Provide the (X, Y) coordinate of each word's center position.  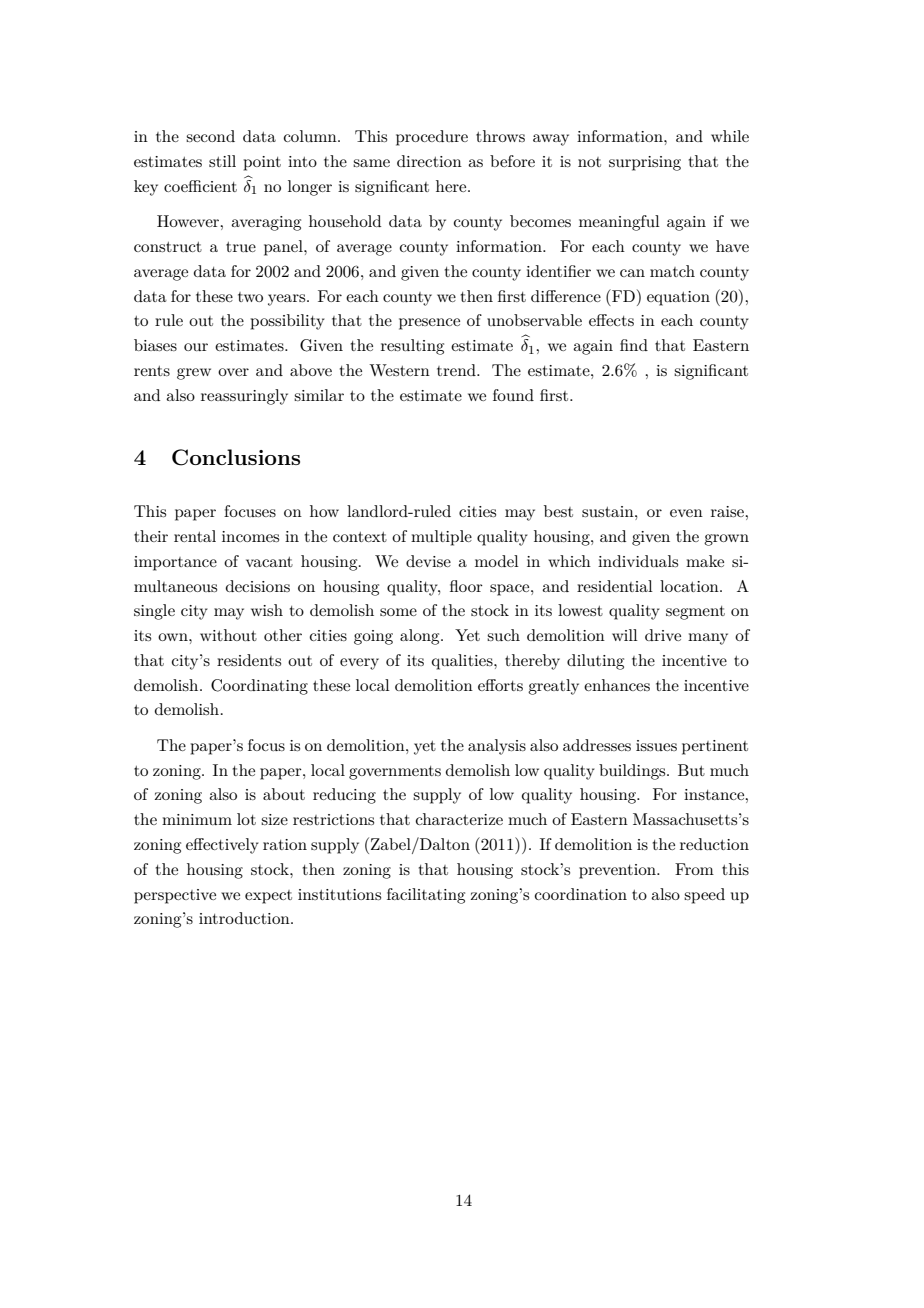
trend (457, 370)
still (222, 161)
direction (429, 161)
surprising (645, 163)
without (228, 635)
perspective (175, 896)
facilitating (426, 896)
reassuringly (244, 397)
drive (663, 635)
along (421, 637)
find (634, 345)
